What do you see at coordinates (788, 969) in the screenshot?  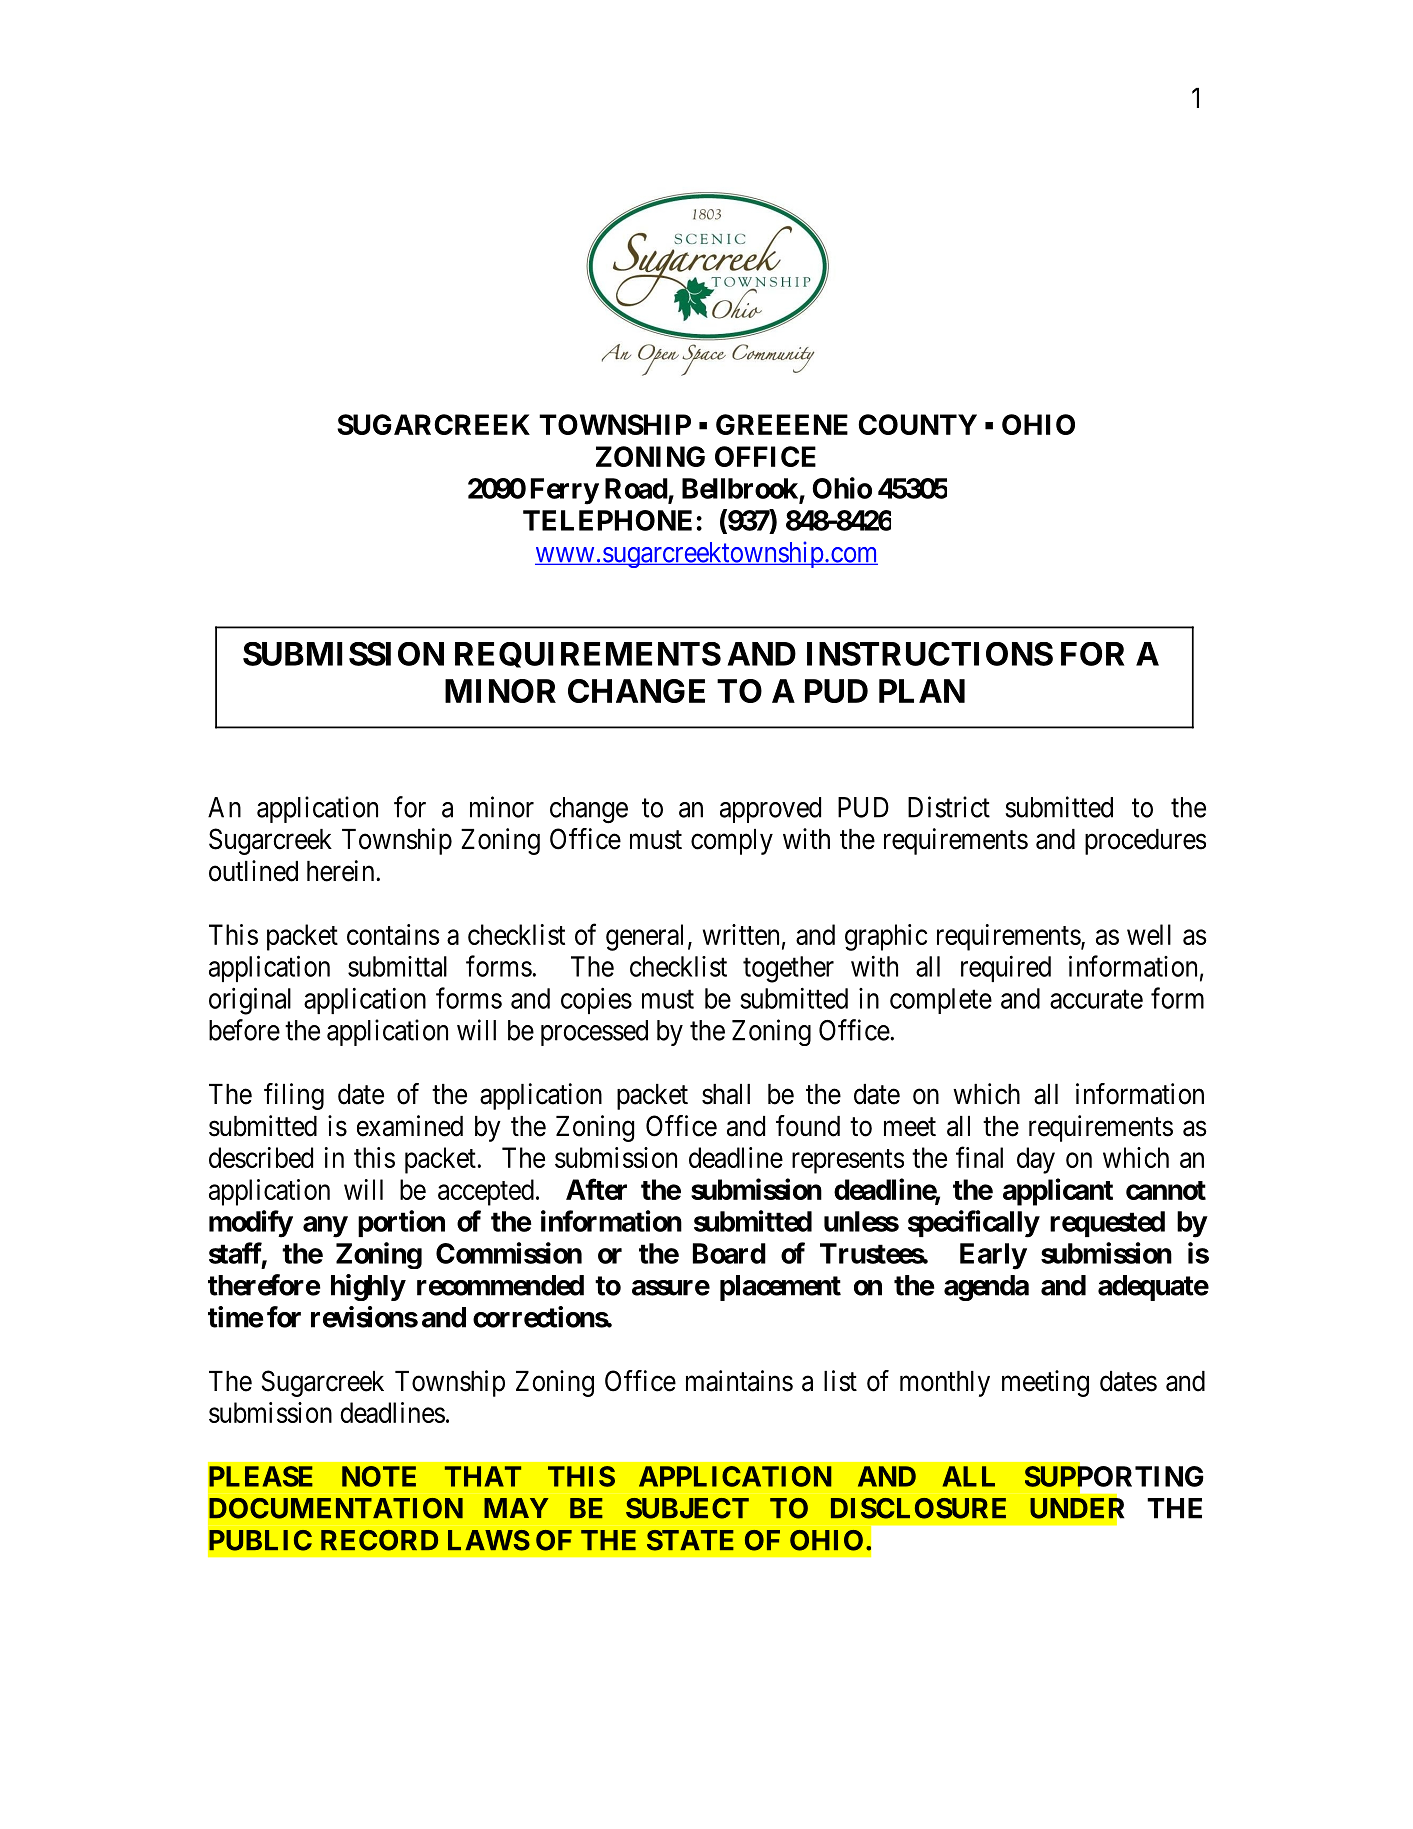 I see `together` at bounding box center [788, 969].
